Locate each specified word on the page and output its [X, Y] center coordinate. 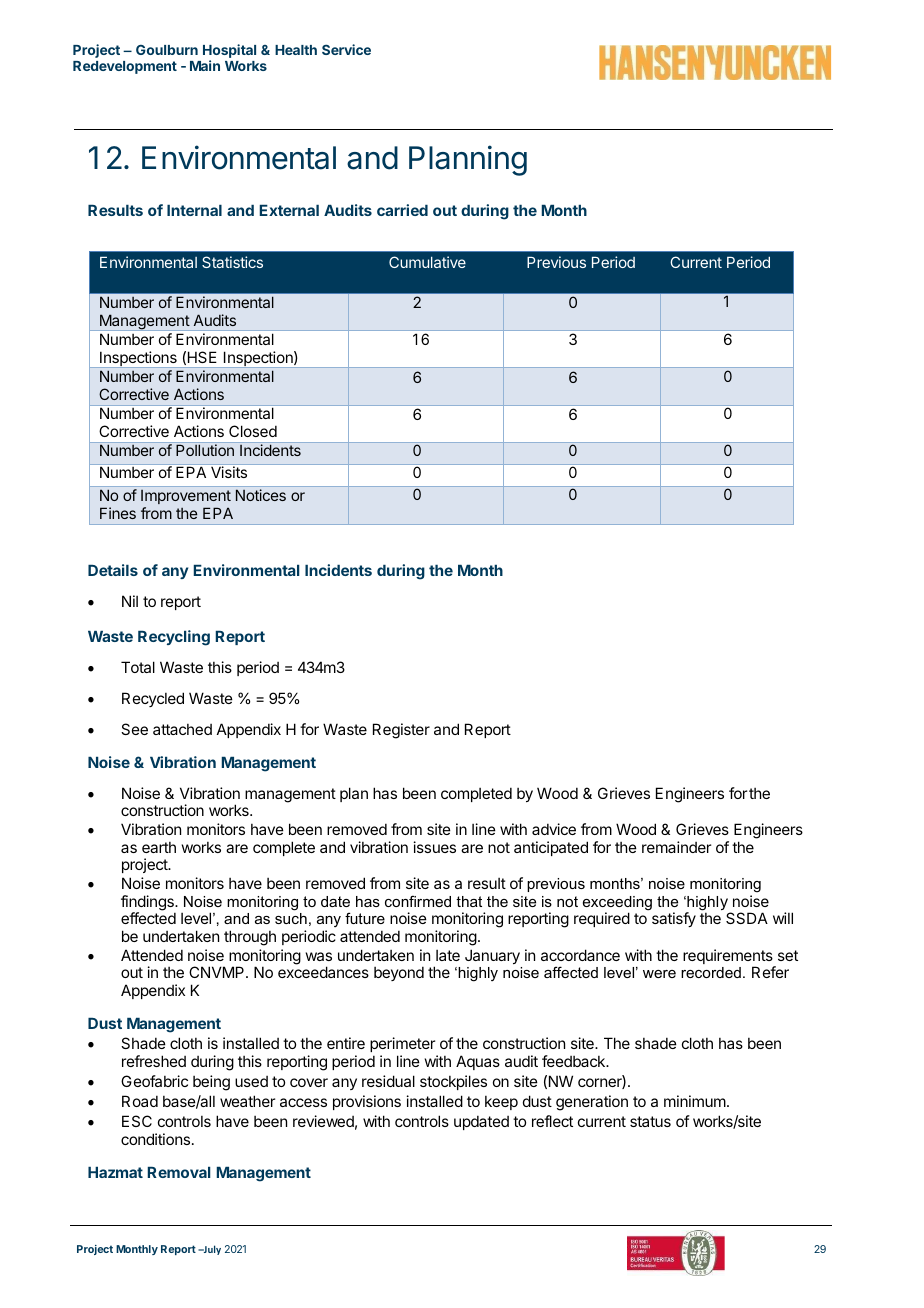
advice [554, 829]
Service [346, 49]
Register [401, 731]
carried [402, 210]
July [211, 1250]
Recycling [174, 638]
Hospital [229, 52]
